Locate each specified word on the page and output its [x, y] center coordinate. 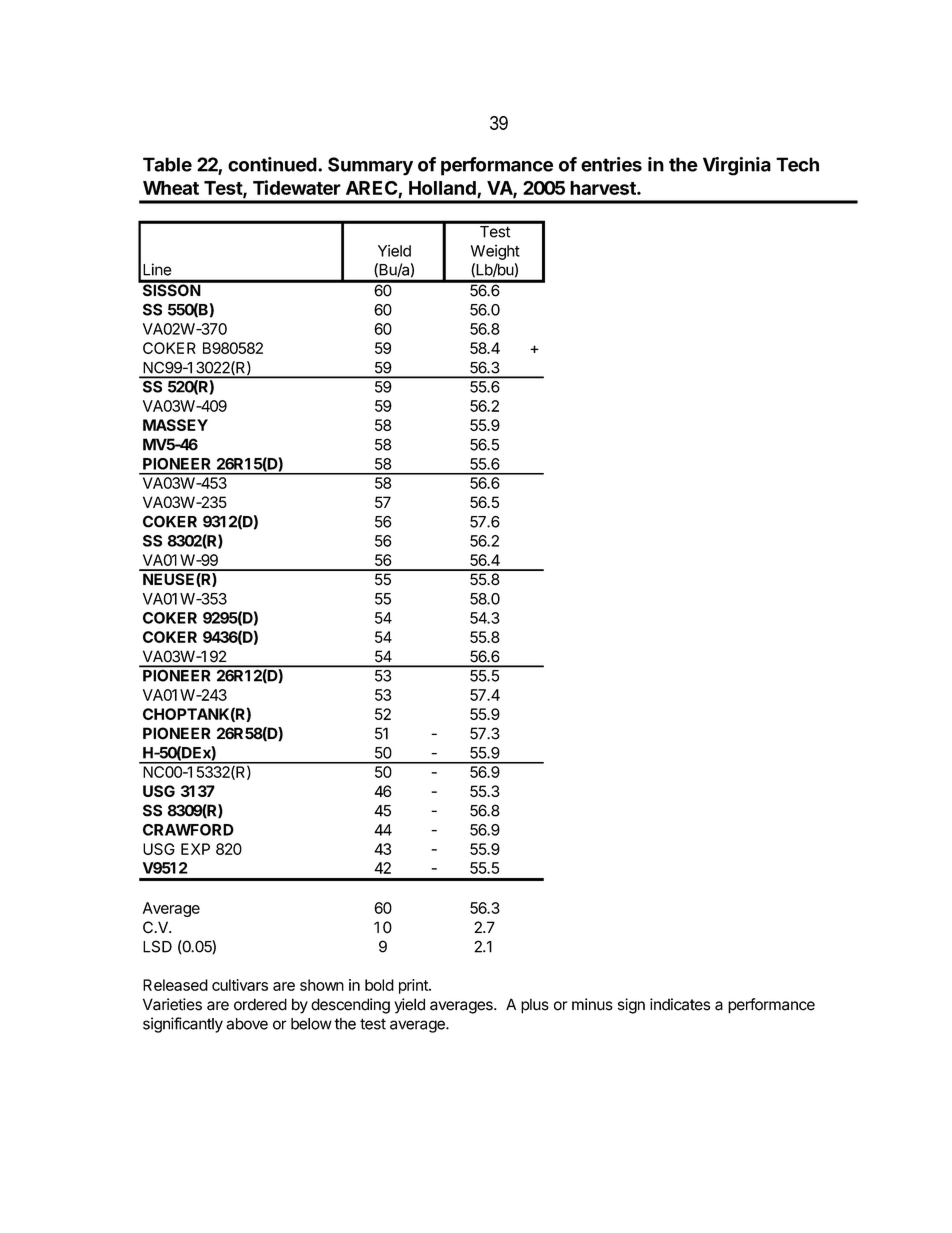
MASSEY [175, 425]
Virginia [737, 166]
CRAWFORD [188, 830]
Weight [495, 252]
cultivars [240, 985]
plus [535, 1006]
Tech [797, 164]
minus [592, 1004]
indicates [680, 1004]
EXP [195, 849]
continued [272, 164]
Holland [442, 188]
